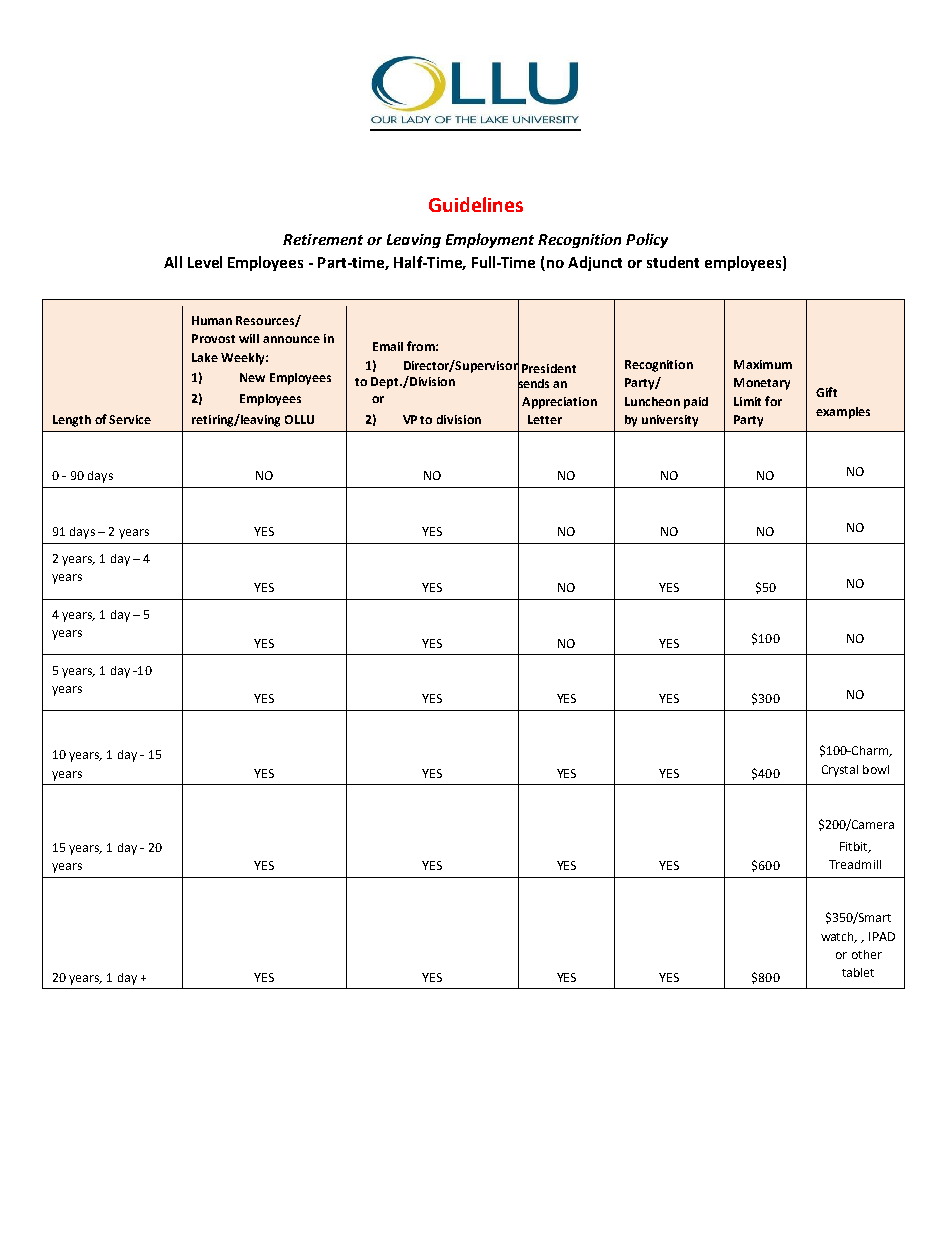 This page has height=1233, width=952. I want to click on watch, so click(839, 937).
